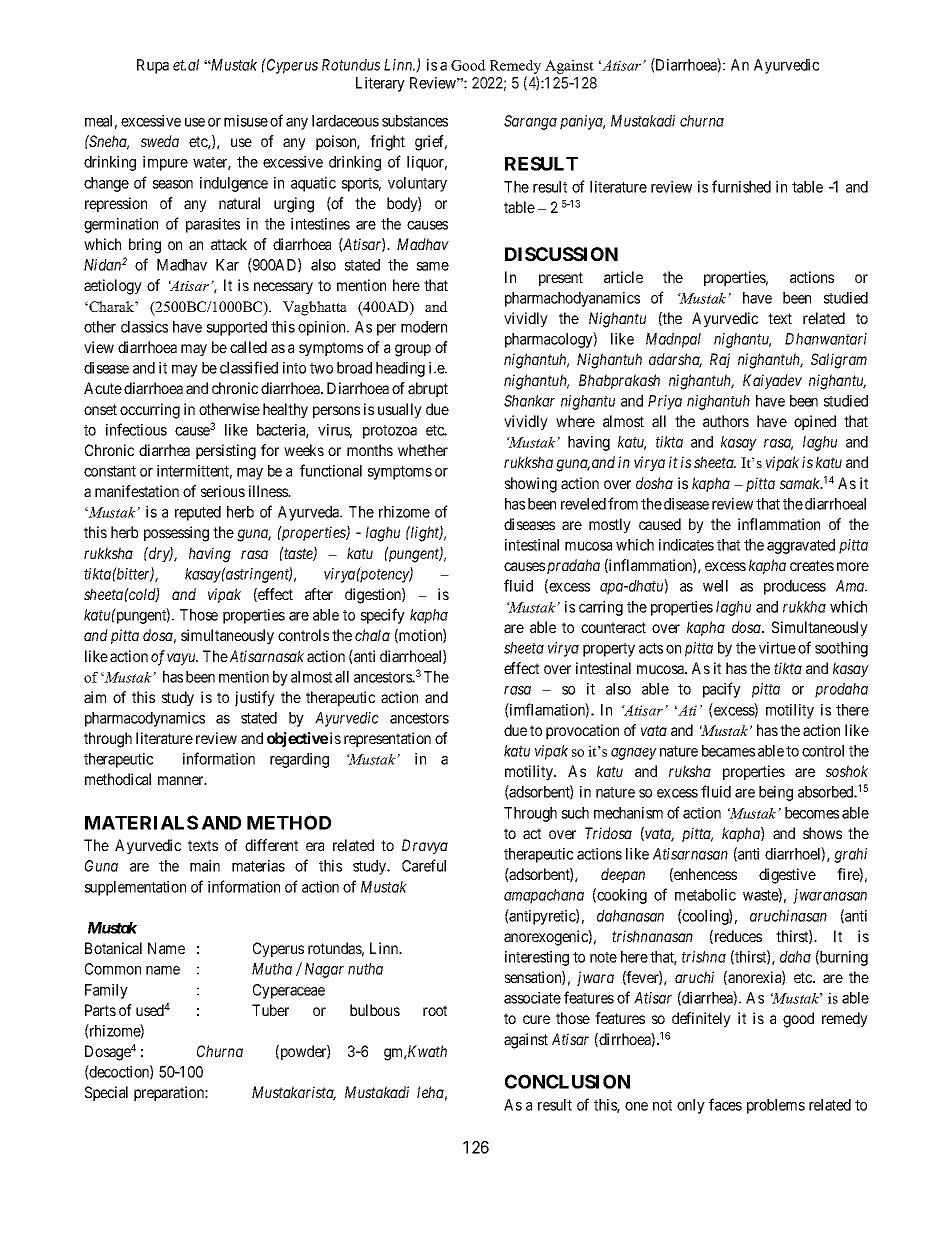 The image size is (952, 1233). What do you see at coordinates (141, 822) in the screenshot?
I see `MATERIALS` at bounding box center [141, 822].
